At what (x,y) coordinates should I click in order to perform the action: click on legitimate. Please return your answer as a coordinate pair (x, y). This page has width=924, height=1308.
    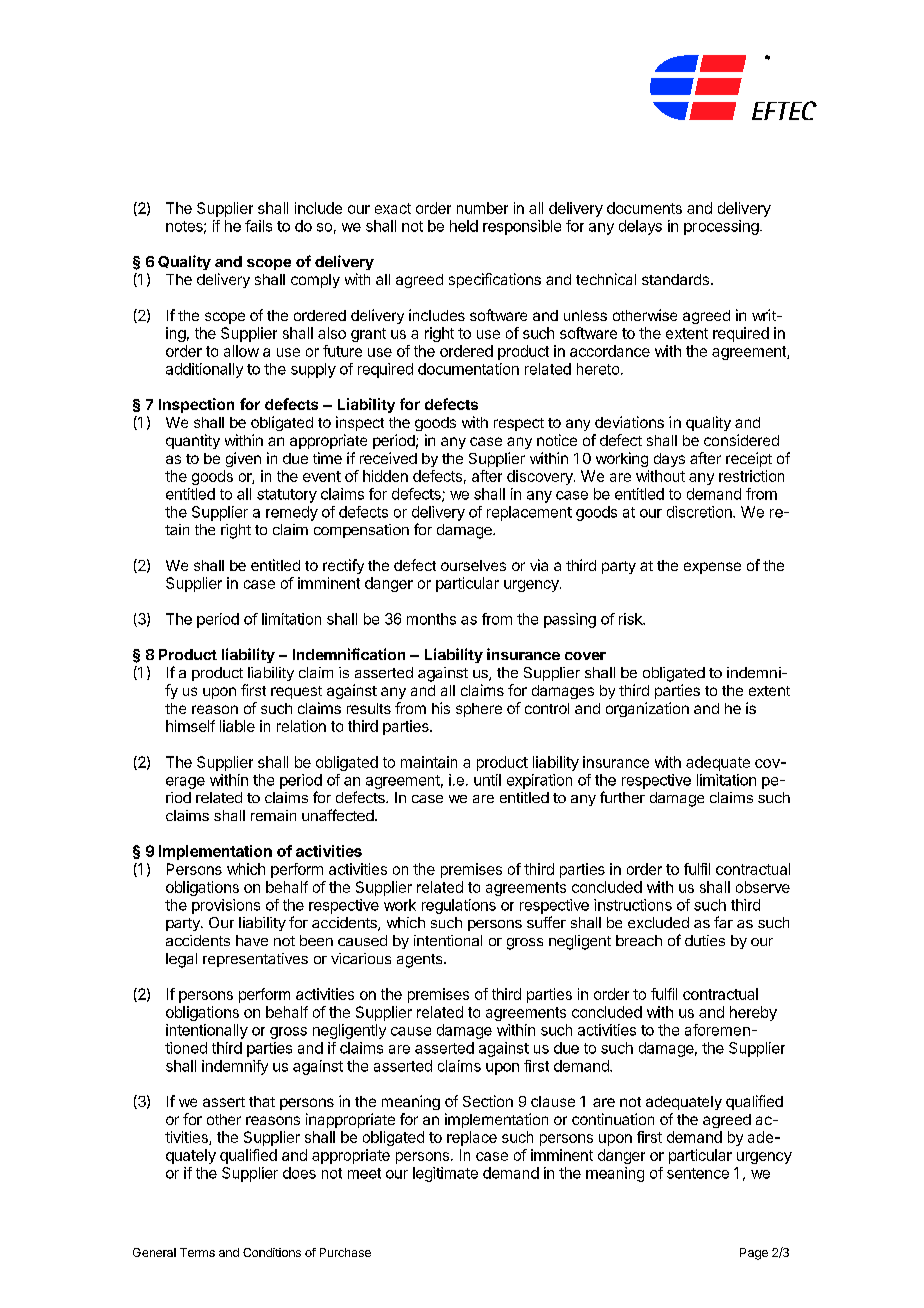
    Looking at the image, I should click on (445, 1174).
